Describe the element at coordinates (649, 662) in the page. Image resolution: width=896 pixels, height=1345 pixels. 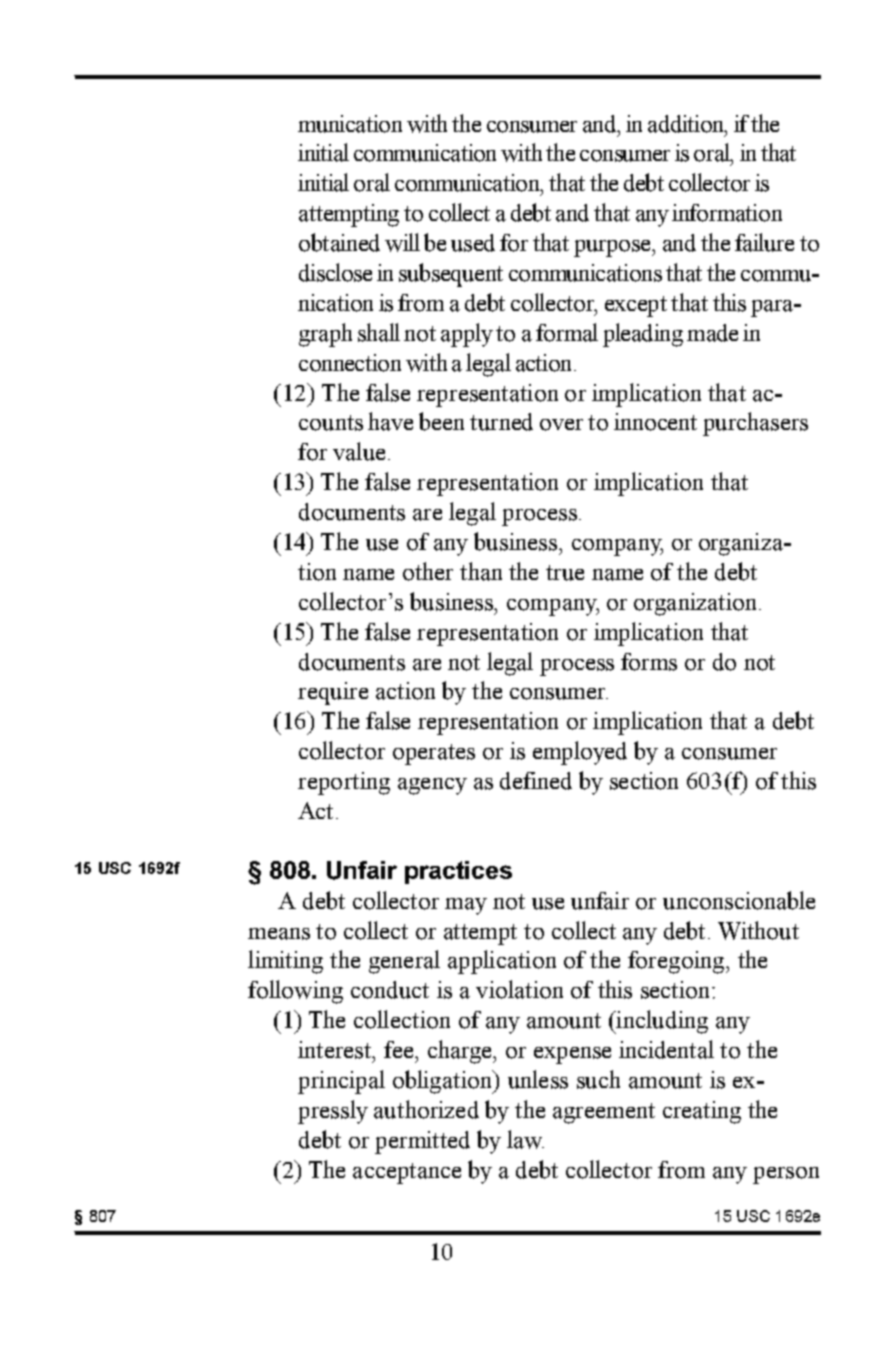
I see `forms` at that location.
